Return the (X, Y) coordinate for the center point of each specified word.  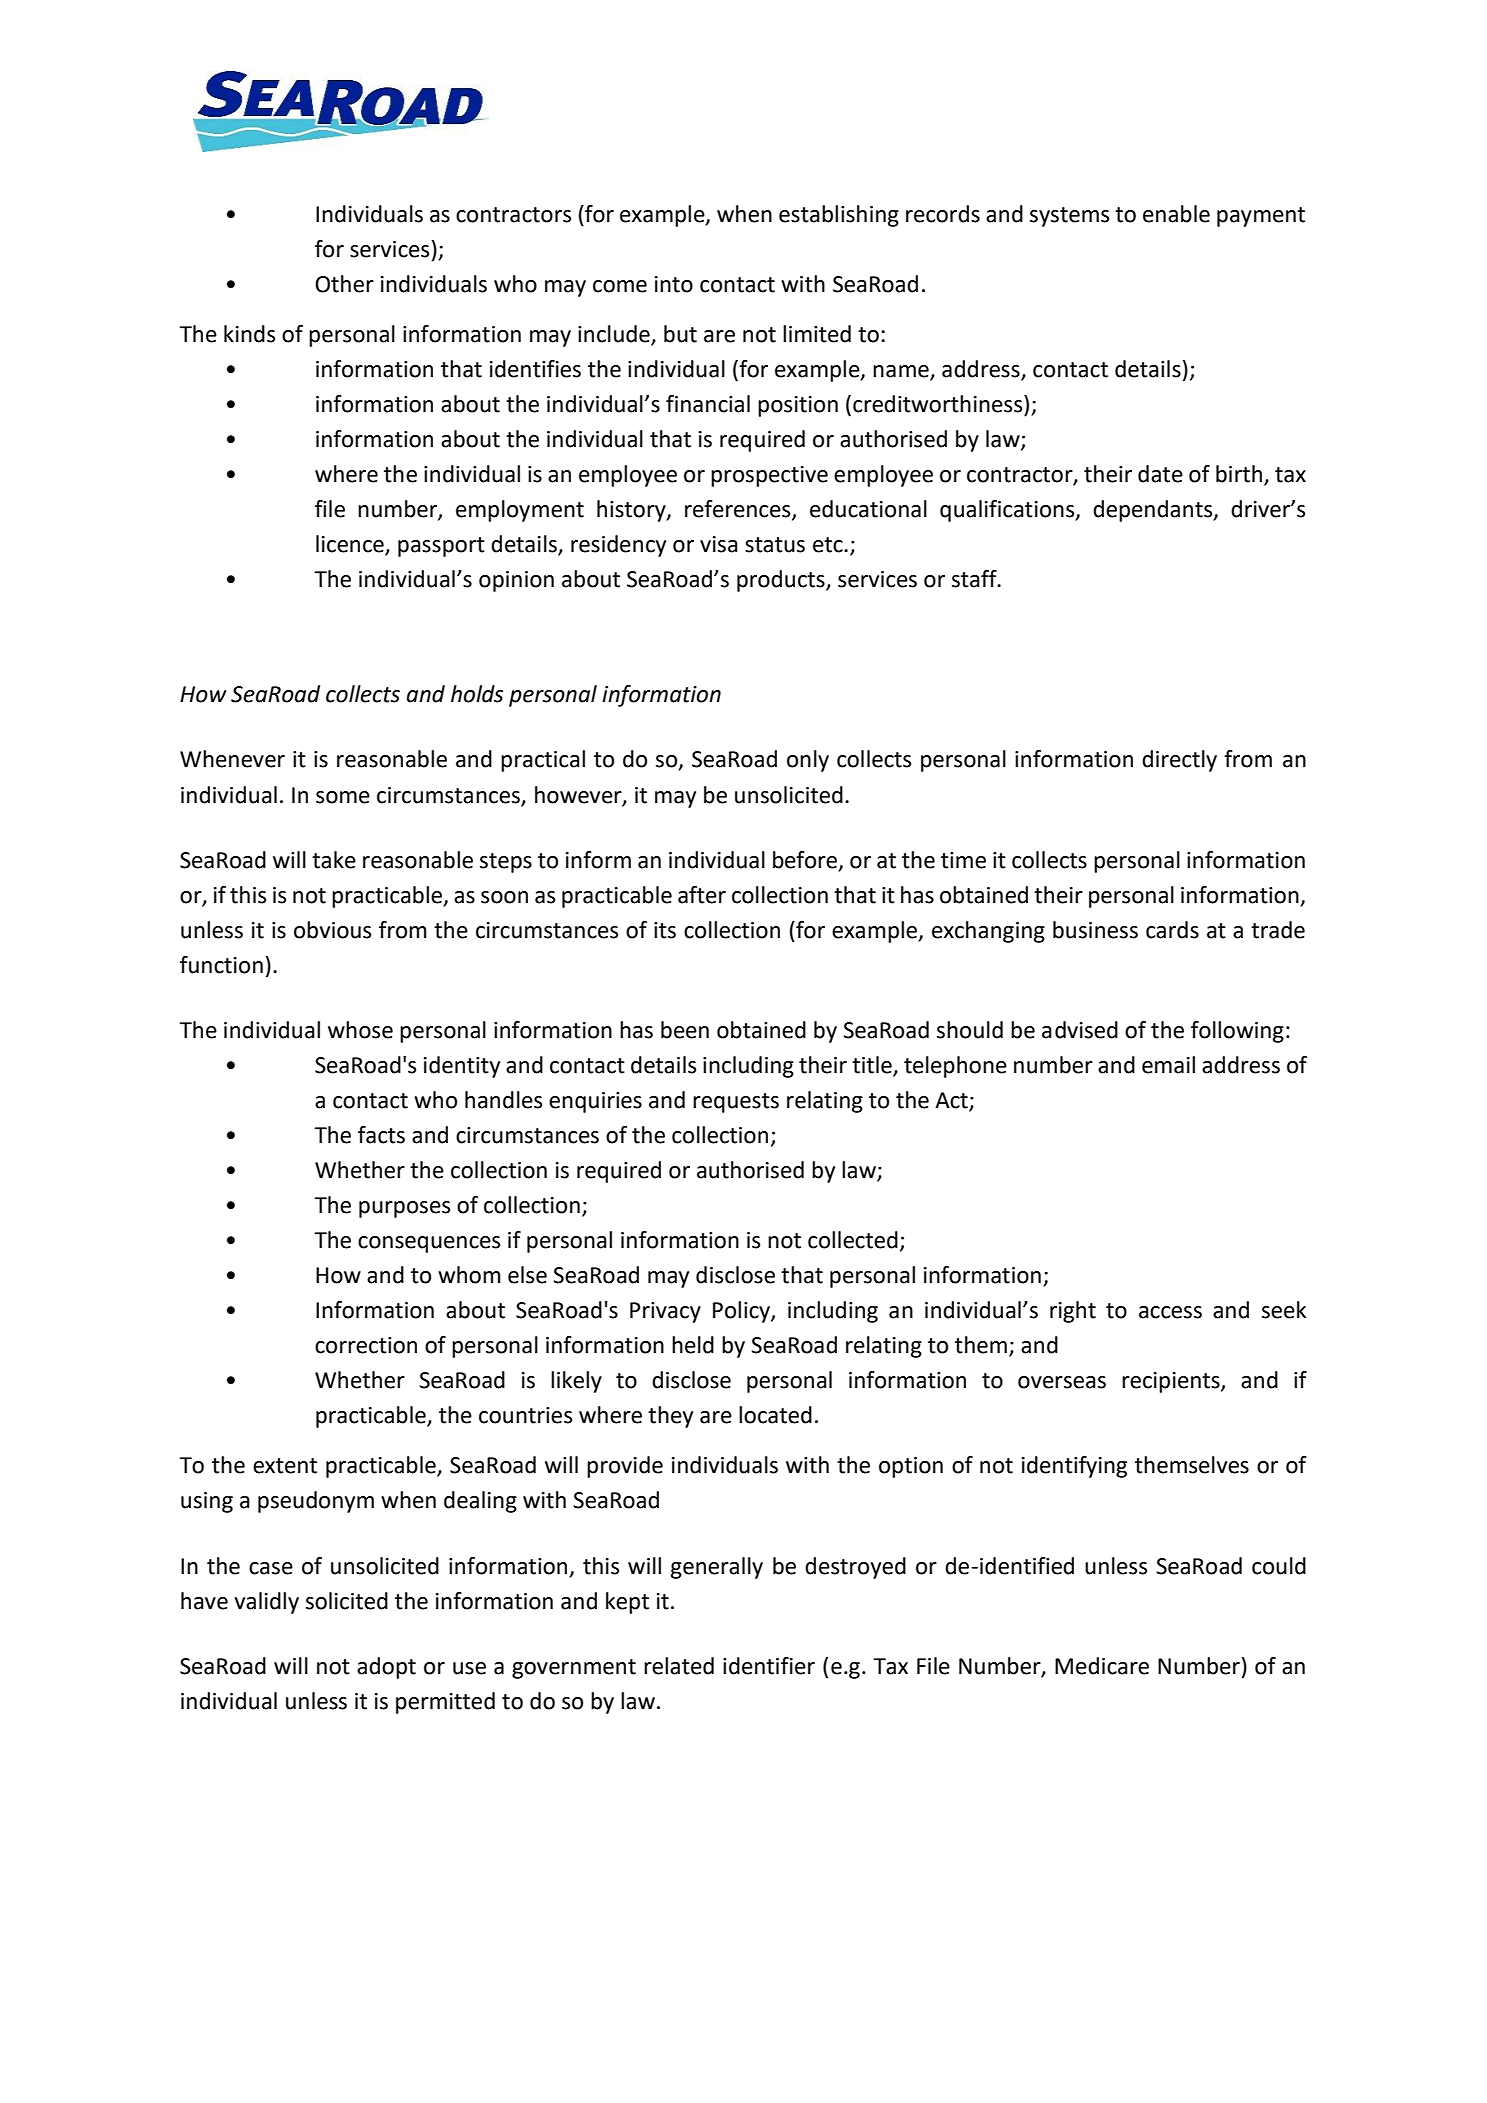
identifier (769, 1666)
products (782, 581)
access (1170, 1312)
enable (1176, 214)
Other (344, 284)
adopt (386, 1668)
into (674, 284)
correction (366, 1345)
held (693, 1345)
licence (351, 545)
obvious (332, 930)
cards (1172, 930)
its (665, 930)
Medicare (1102, 1666)
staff (975, 579)
